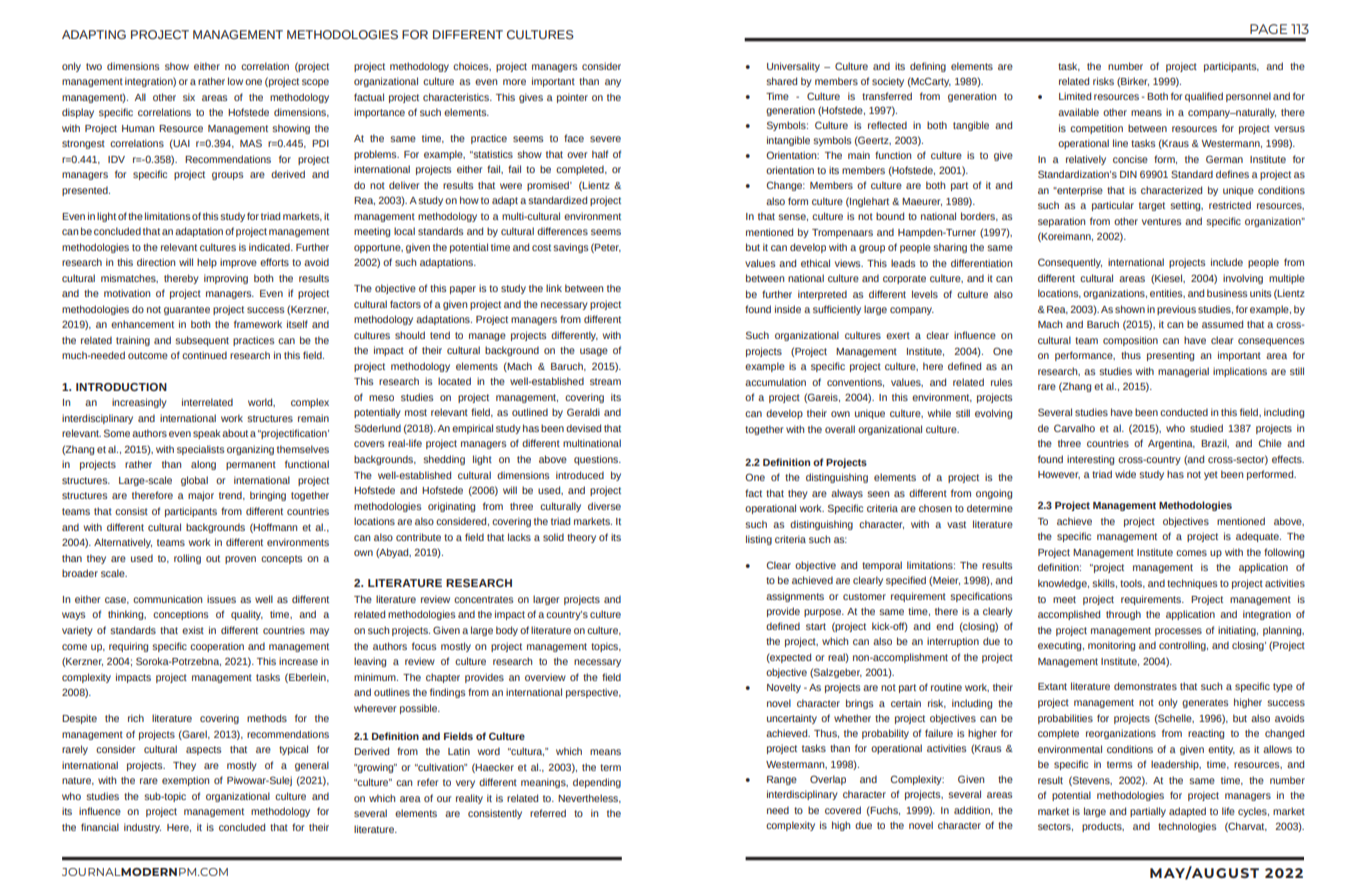 This image has width=1367, height=896. What do you see at coordinates (185, 781) in the image?
I see `exemption` at bounding box center [185, 781].
